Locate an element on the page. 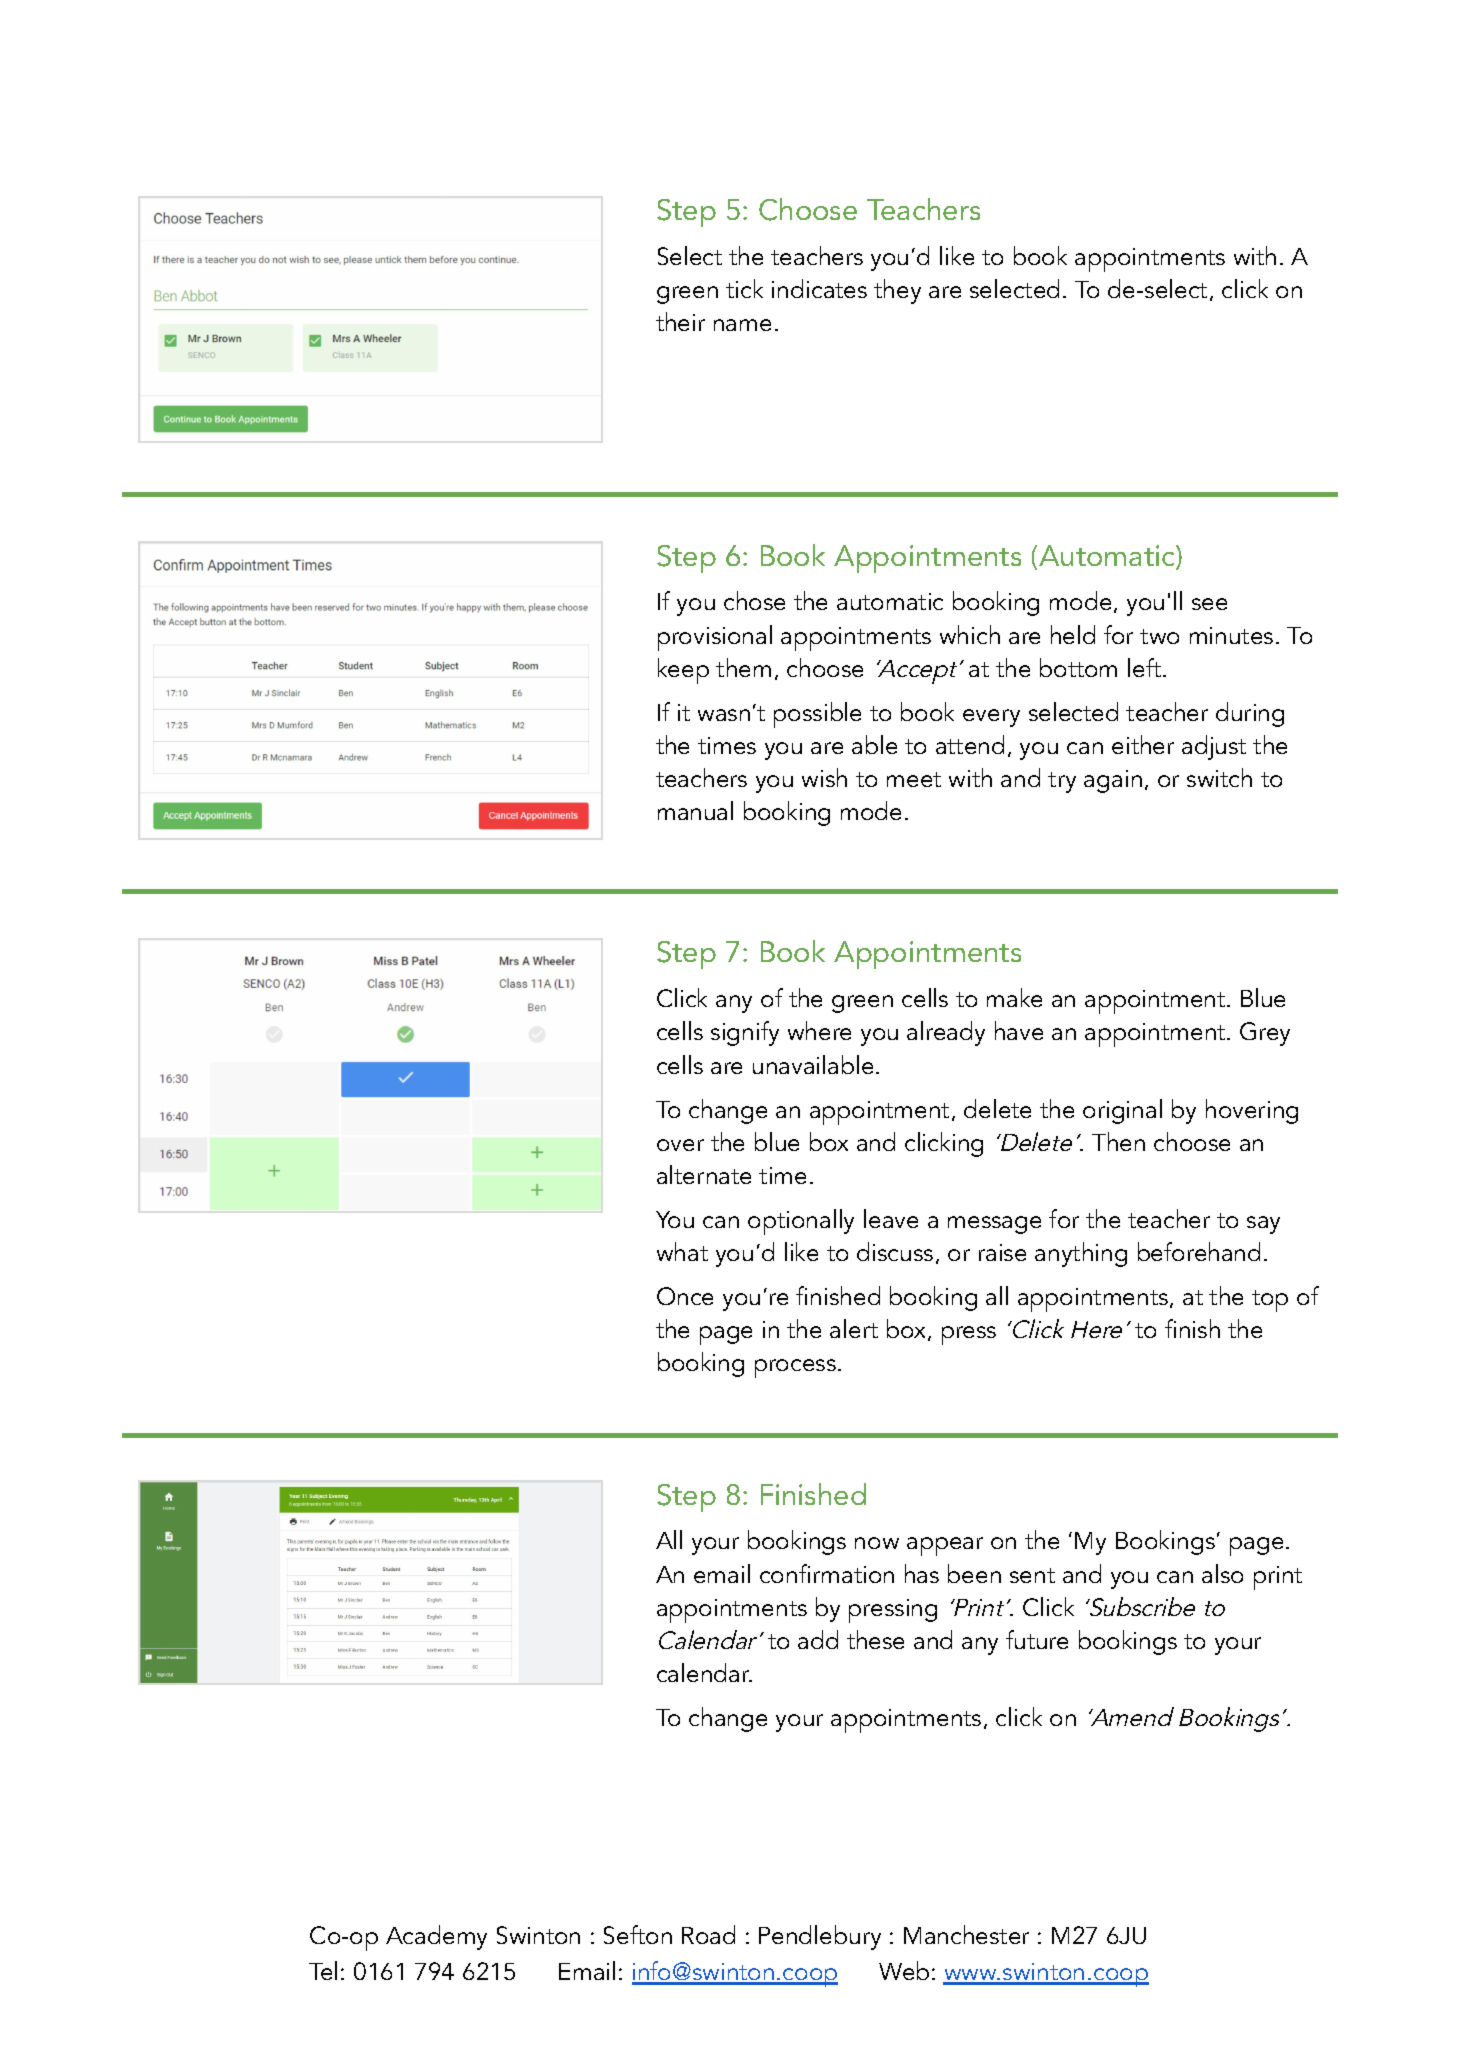 The width and height of the document is (1460, 2063). optionally is located at coordinates (801, 1222).
